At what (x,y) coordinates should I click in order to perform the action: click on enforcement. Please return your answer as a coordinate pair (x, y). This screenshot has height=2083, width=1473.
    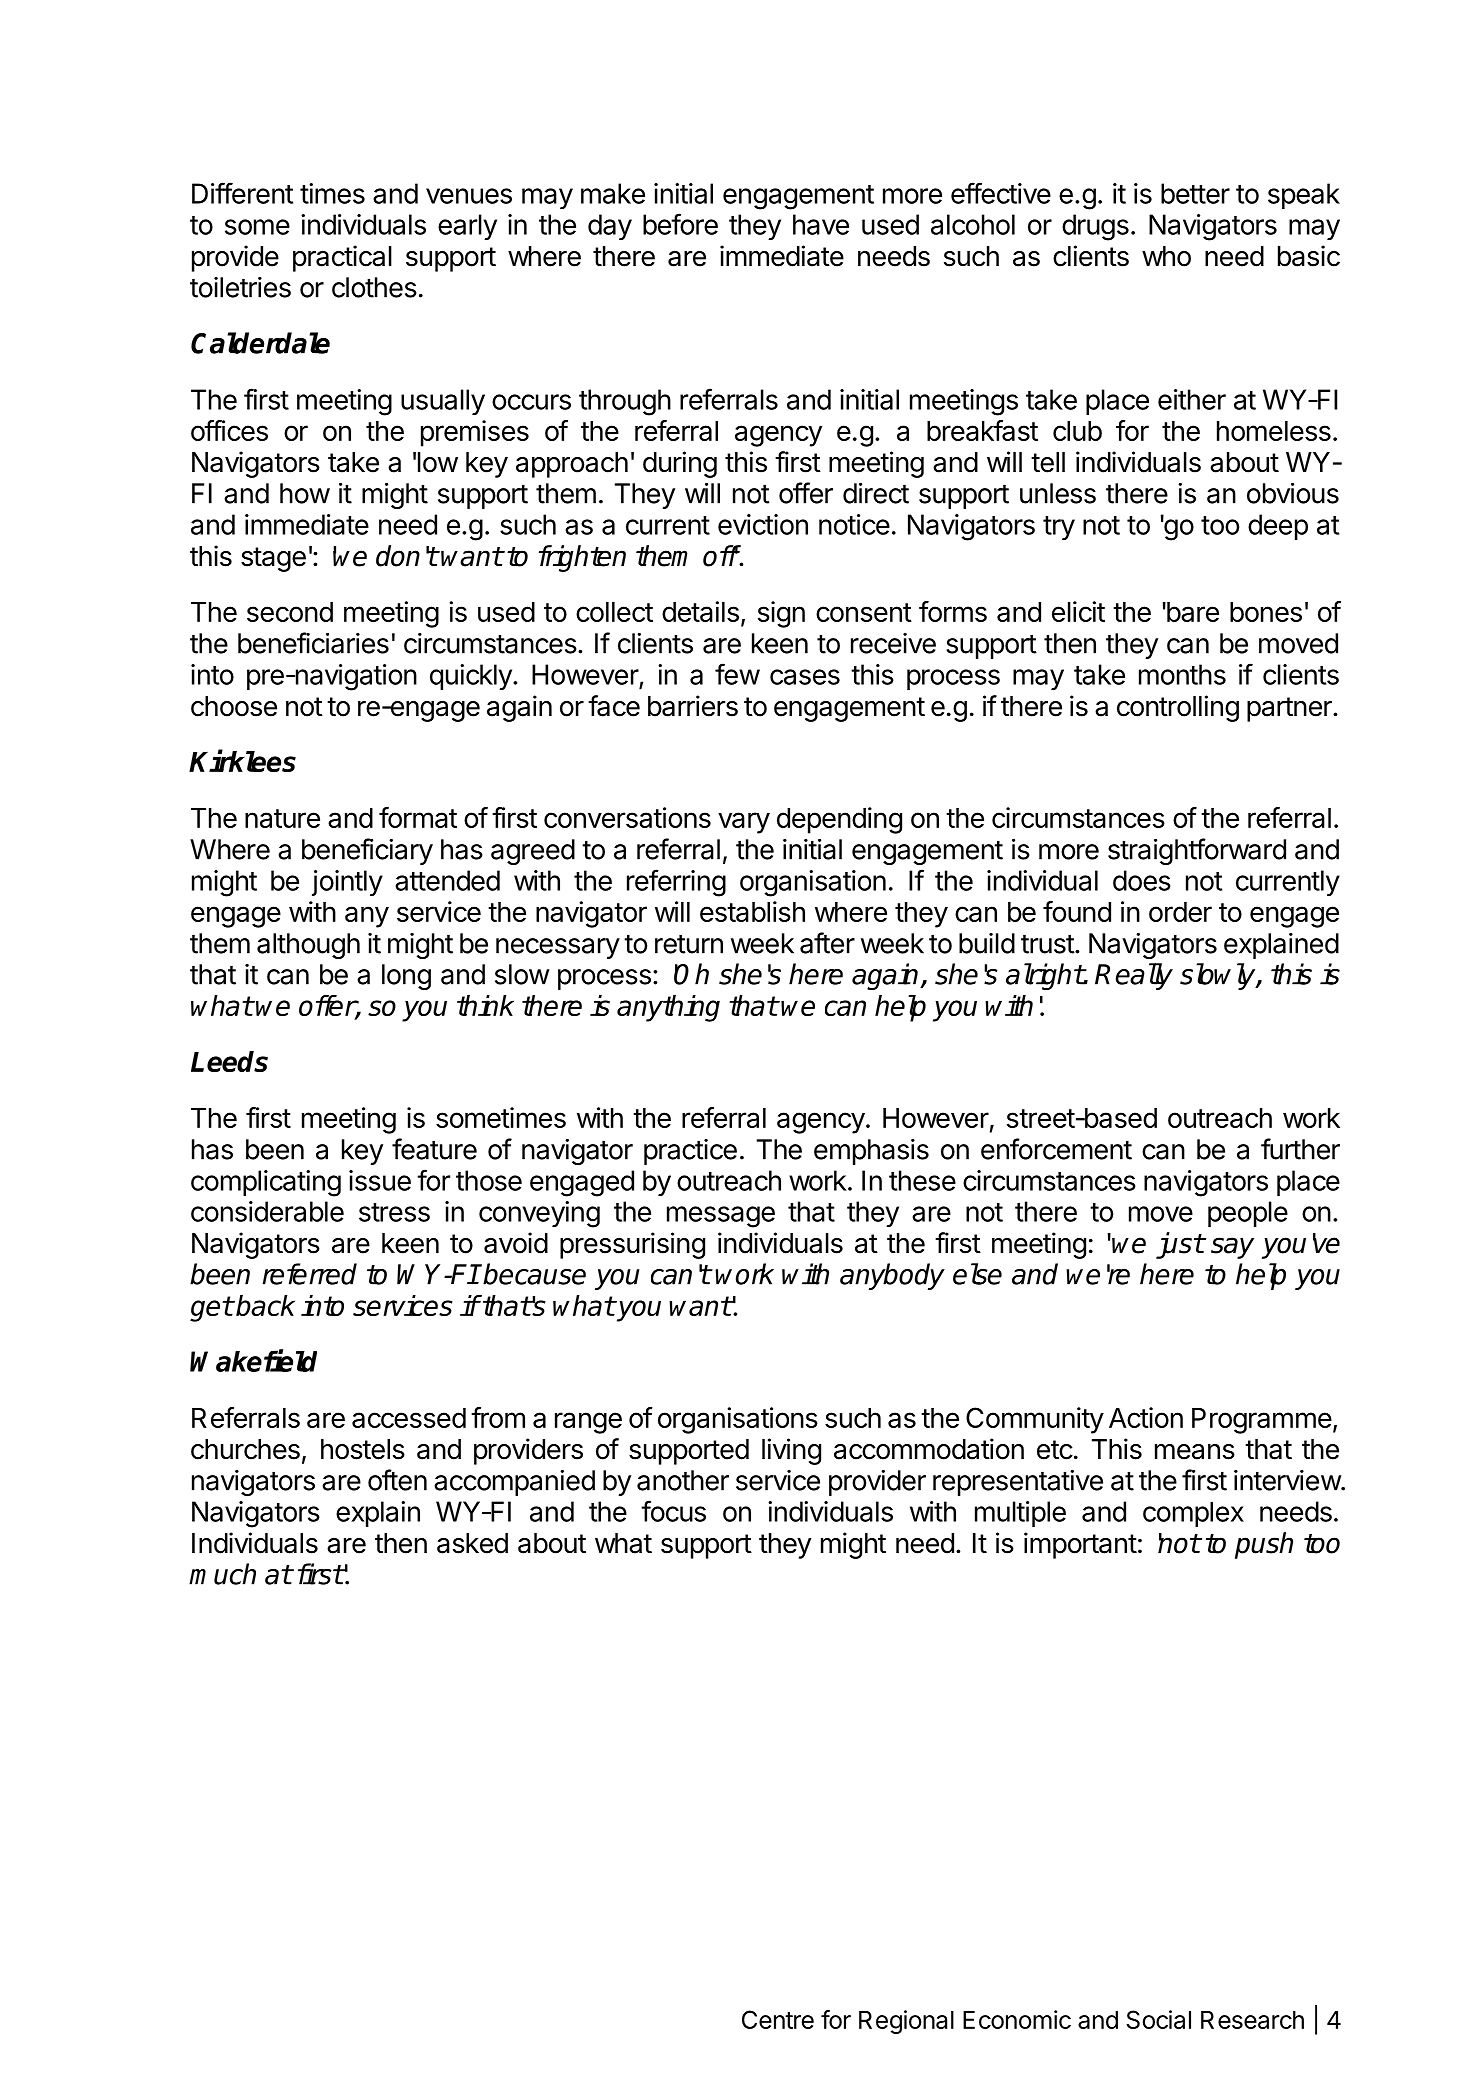
    Looking at the image, I should click on (1056, 1149).
